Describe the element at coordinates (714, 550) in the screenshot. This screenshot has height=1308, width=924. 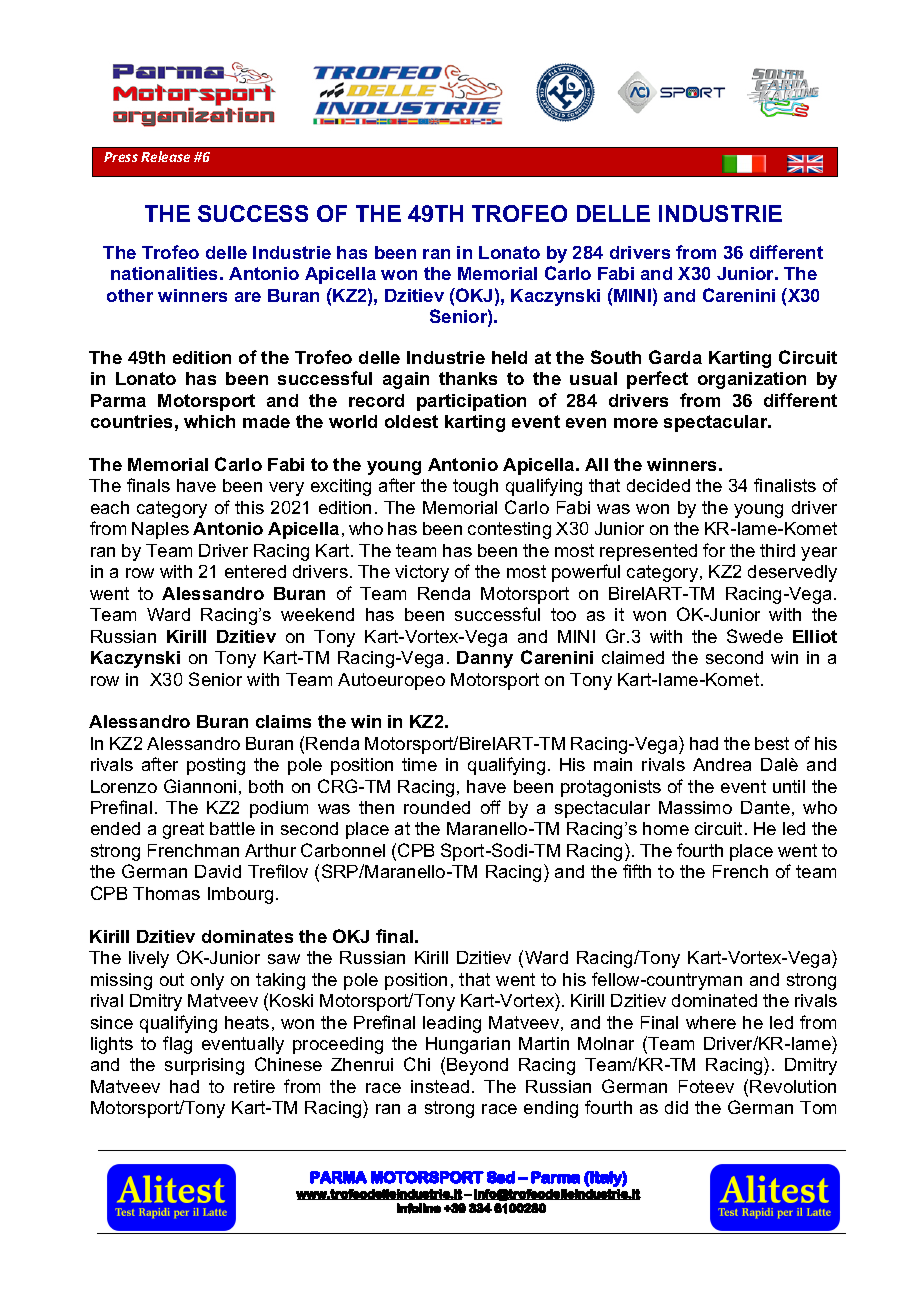
I see `for` at that location.
